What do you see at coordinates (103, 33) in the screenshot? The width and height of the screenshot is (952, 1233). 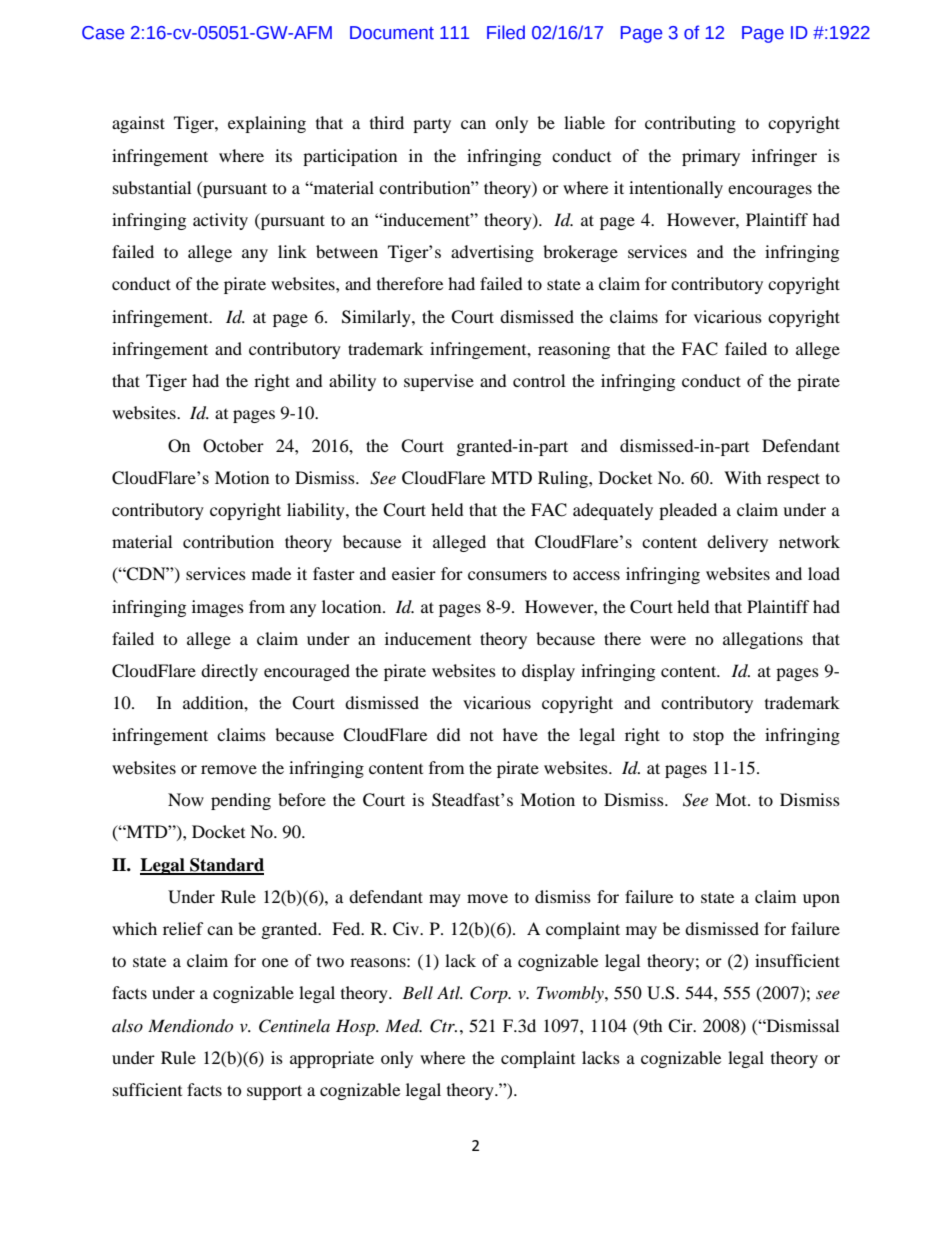 I see `Case` at bounding box center [103, 33].
